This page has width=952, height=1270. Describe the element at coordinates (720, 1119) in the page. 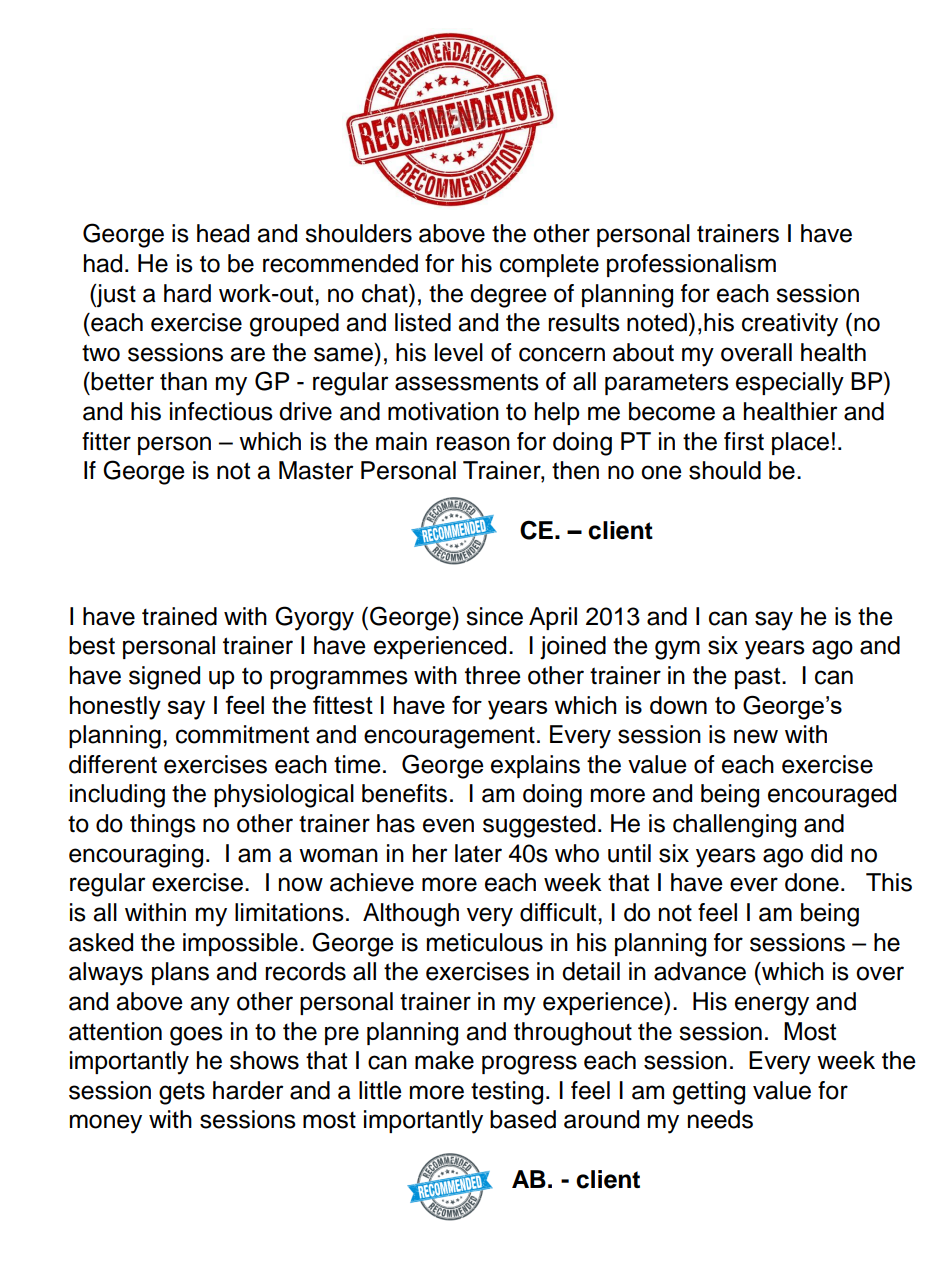

I see `needs` at that location.
